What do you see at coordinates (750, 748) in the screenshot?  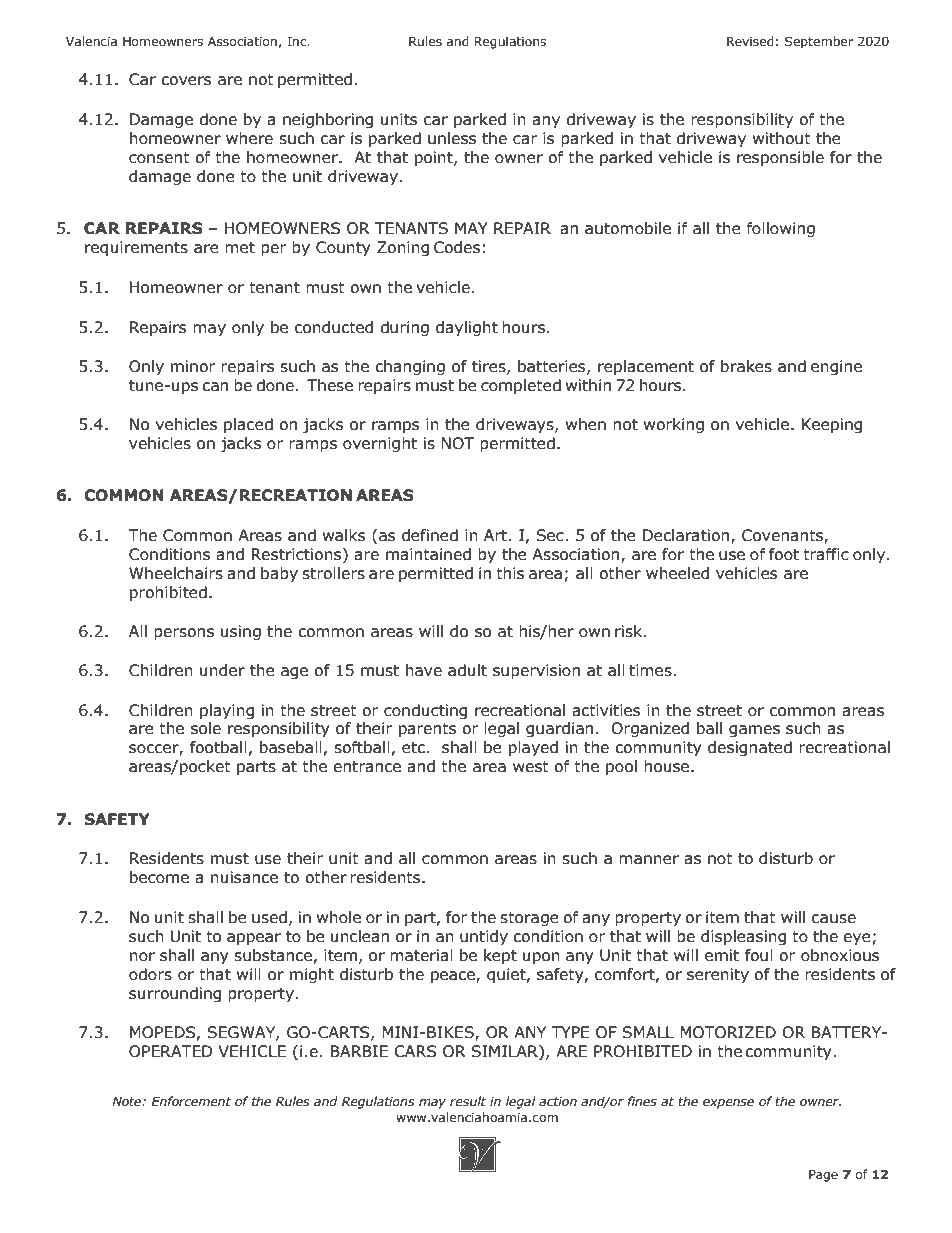 I see `designated` at bounding box center [750, 748].
